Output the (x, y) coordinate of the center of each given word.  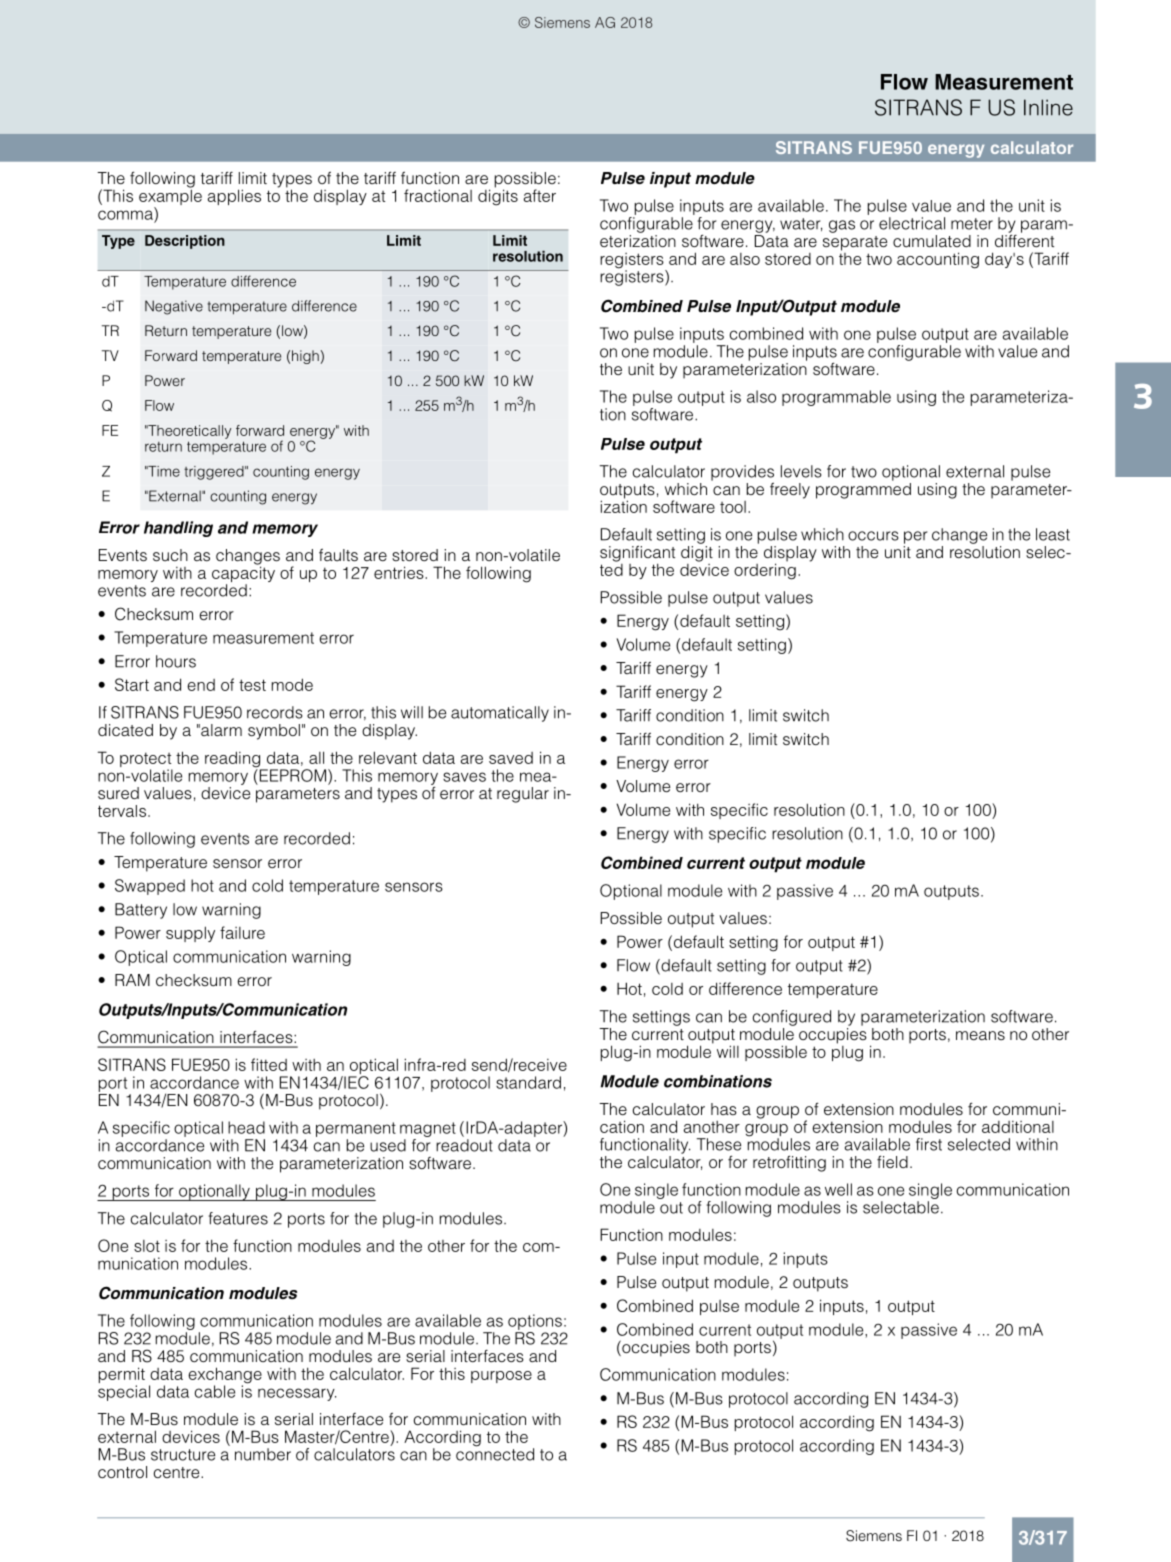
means (980, 1035)
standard (528, 1082)
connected (495, 1453)
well (838, 1189)
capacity (243, 573)
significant (637, 555)
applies (234, 197)
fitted (269, 1064)
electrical (912, 223)
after (540, 195)
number (263, 1454)
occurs (873, 536)
